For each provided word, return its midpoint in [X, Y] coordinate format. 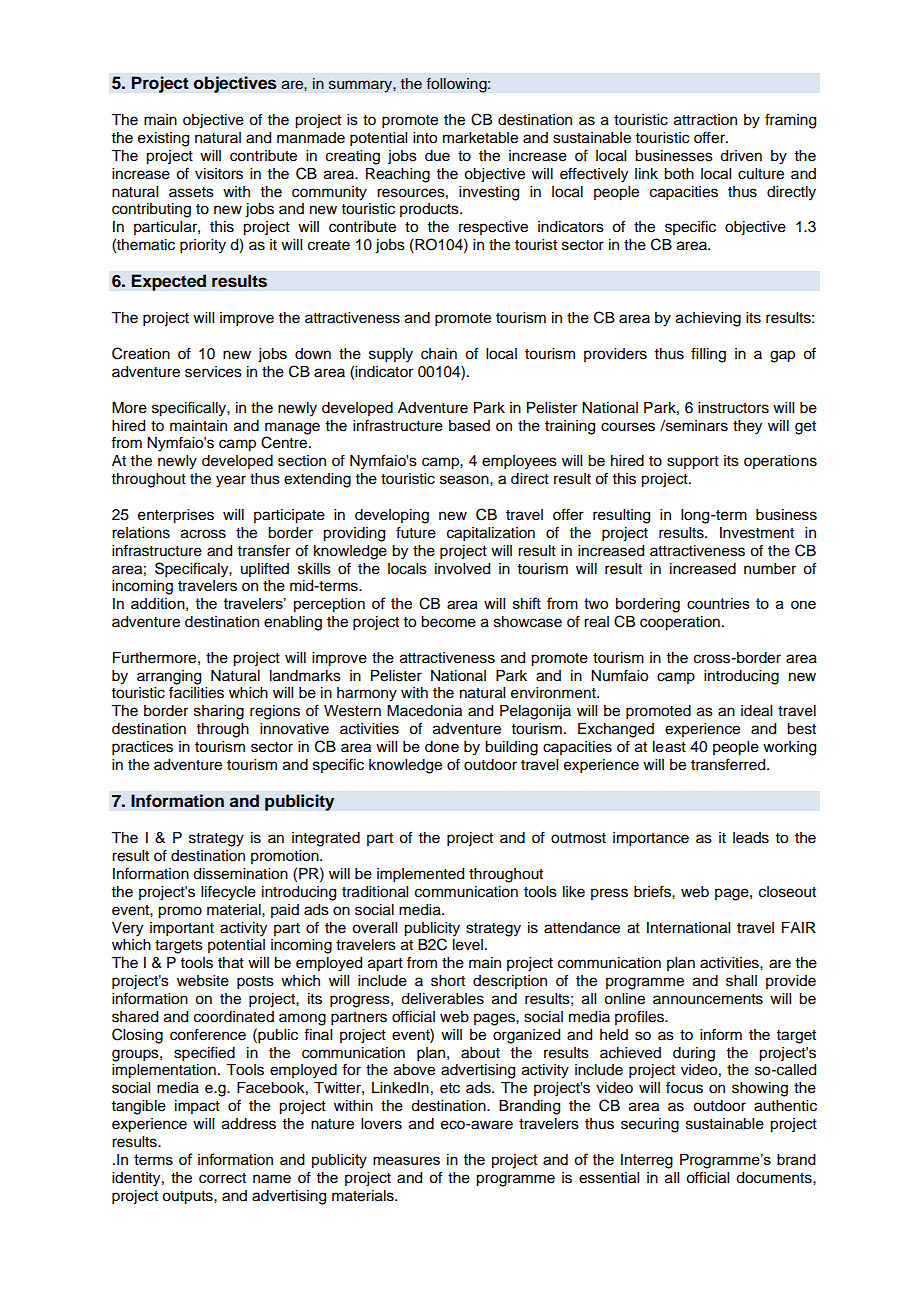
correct [222, 1178]
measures [406, 1160]
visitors [219, 174]
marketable [480, 138]
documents [775, 1178]
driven [741, 156]
